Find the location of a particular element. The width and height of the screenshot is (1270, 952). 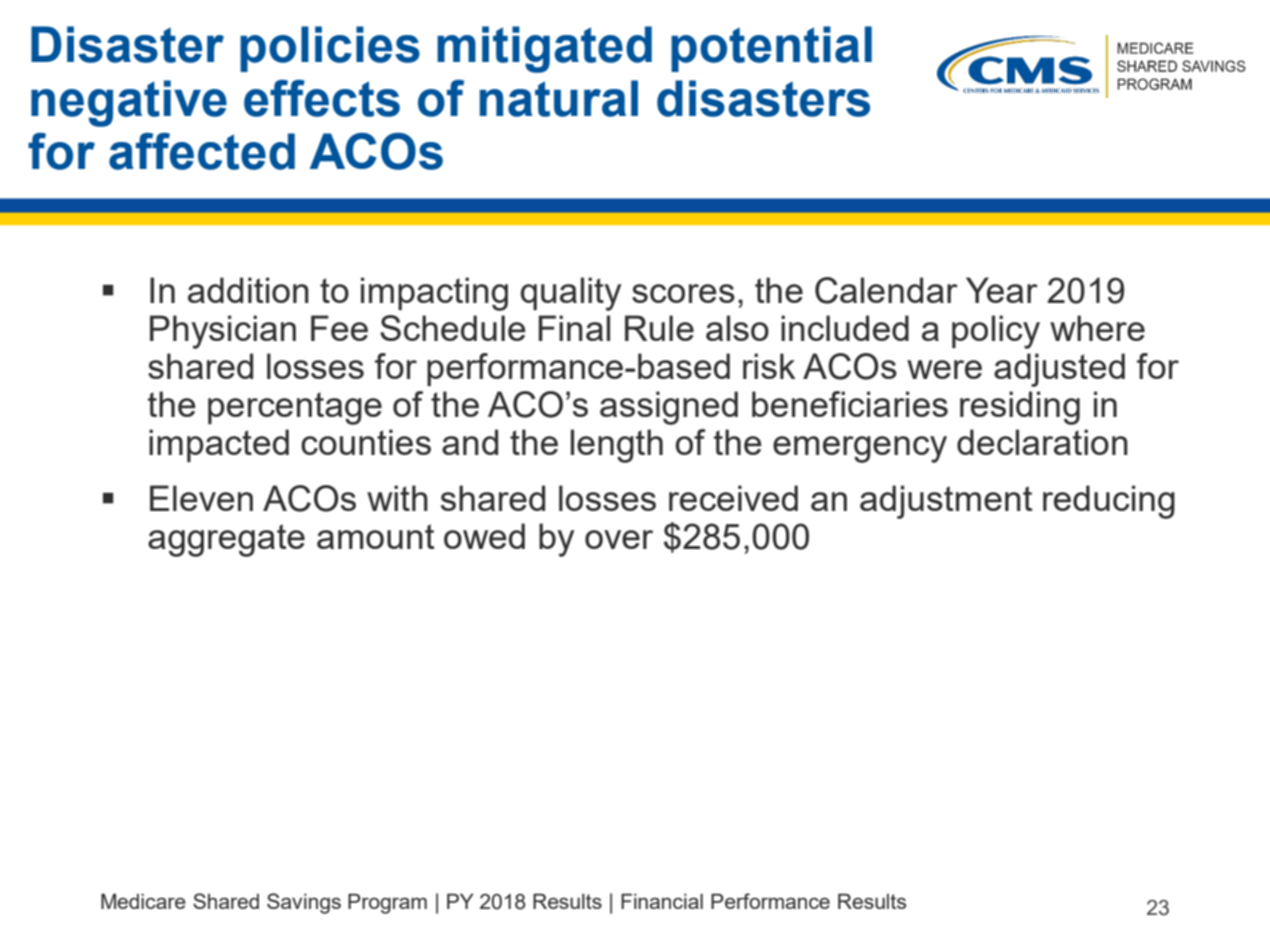

Program is located at coordinates (387, 903).
